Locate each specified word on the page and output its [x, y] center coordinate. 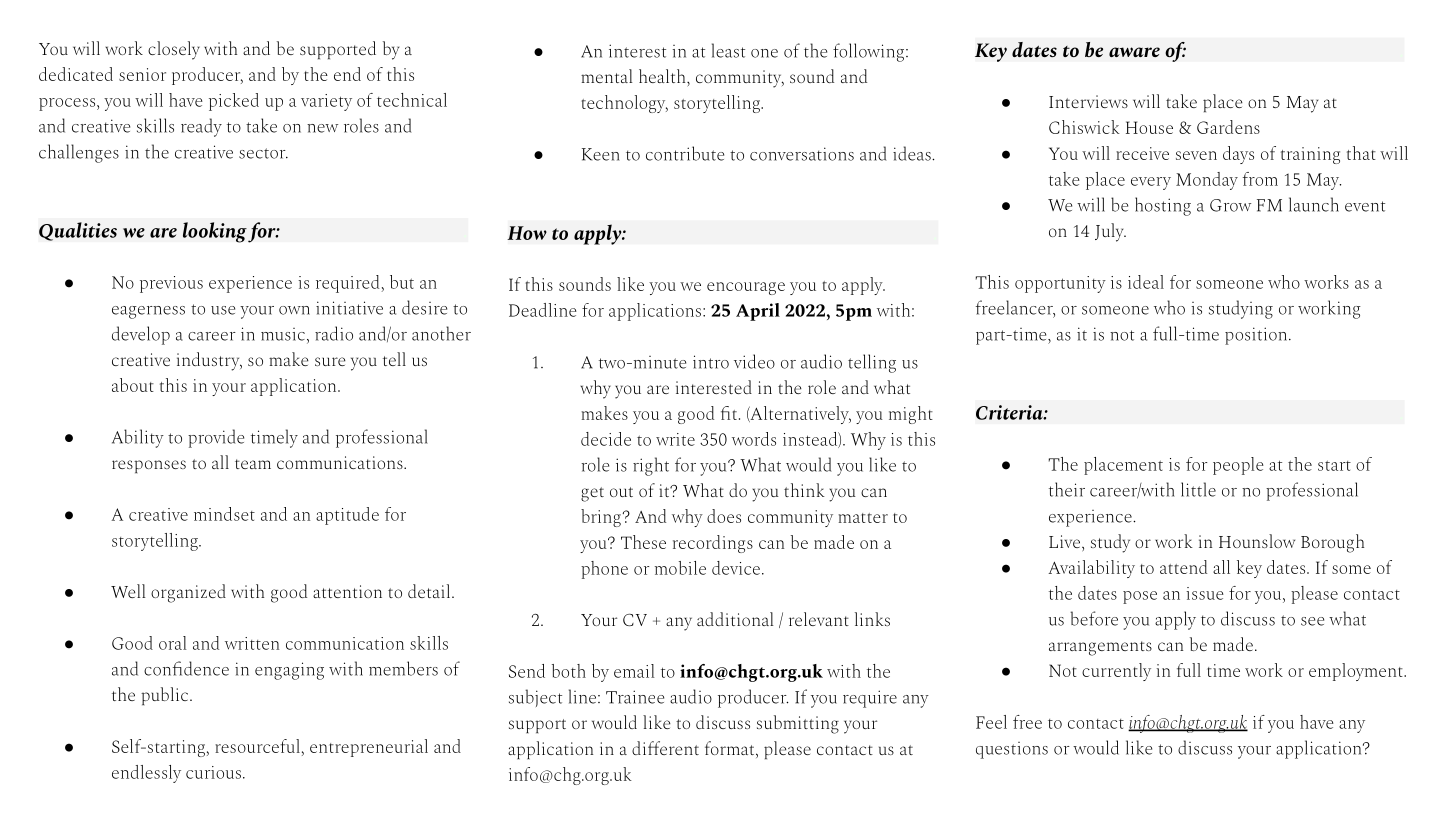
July [1110, 232]
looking [215, 232]
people [1238, 466]
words [754, 439]
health [663, 76]
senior [142, 74]
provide [216, 438]
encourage [746, 288]
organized [188, 593]
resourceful [257, 746]
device [736, 568]
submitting [798, 724]
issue [1205, 593]
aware [1134, 52]
